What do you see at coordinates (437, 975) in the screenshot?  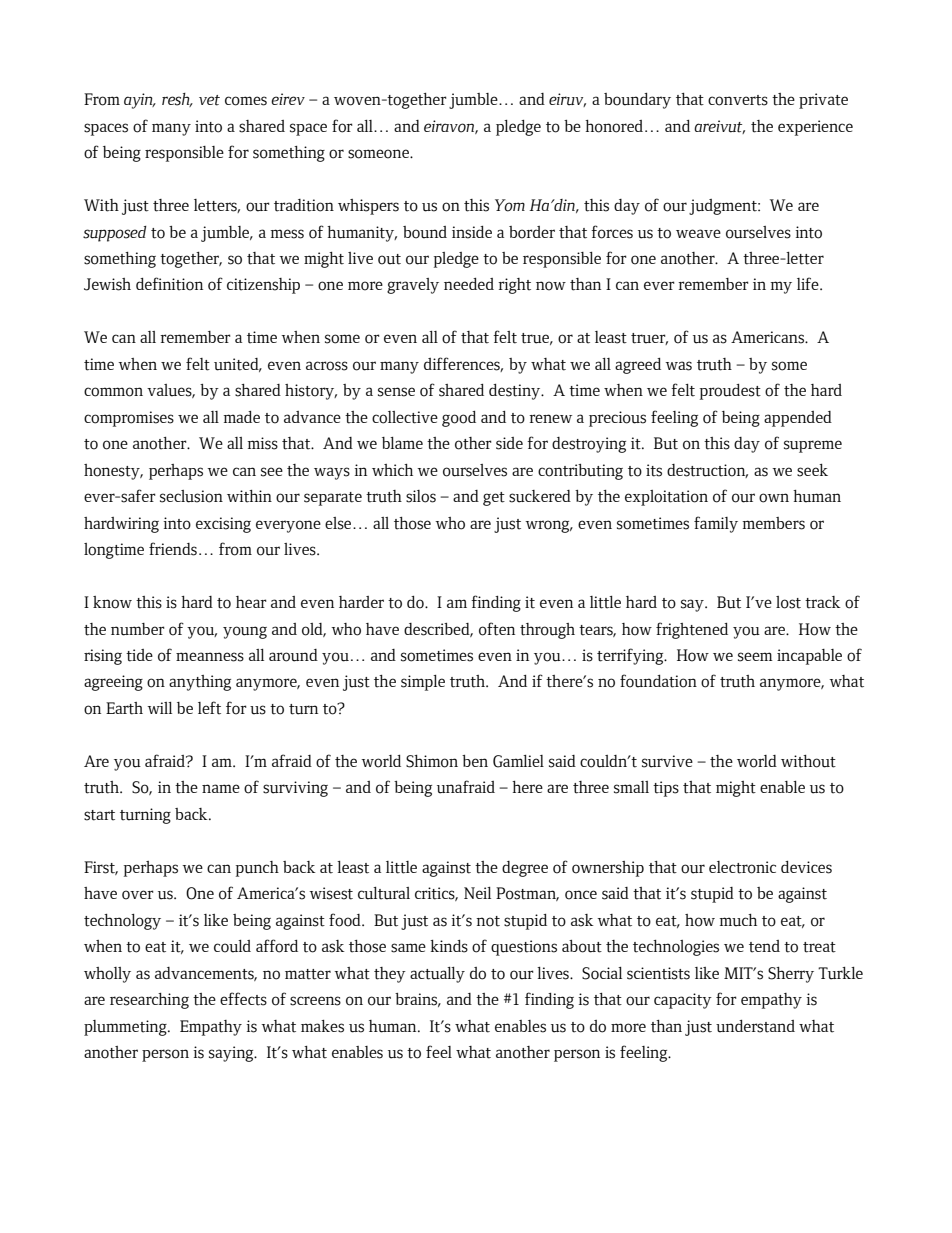 I see `actually` at bounding box center [437, 975].
